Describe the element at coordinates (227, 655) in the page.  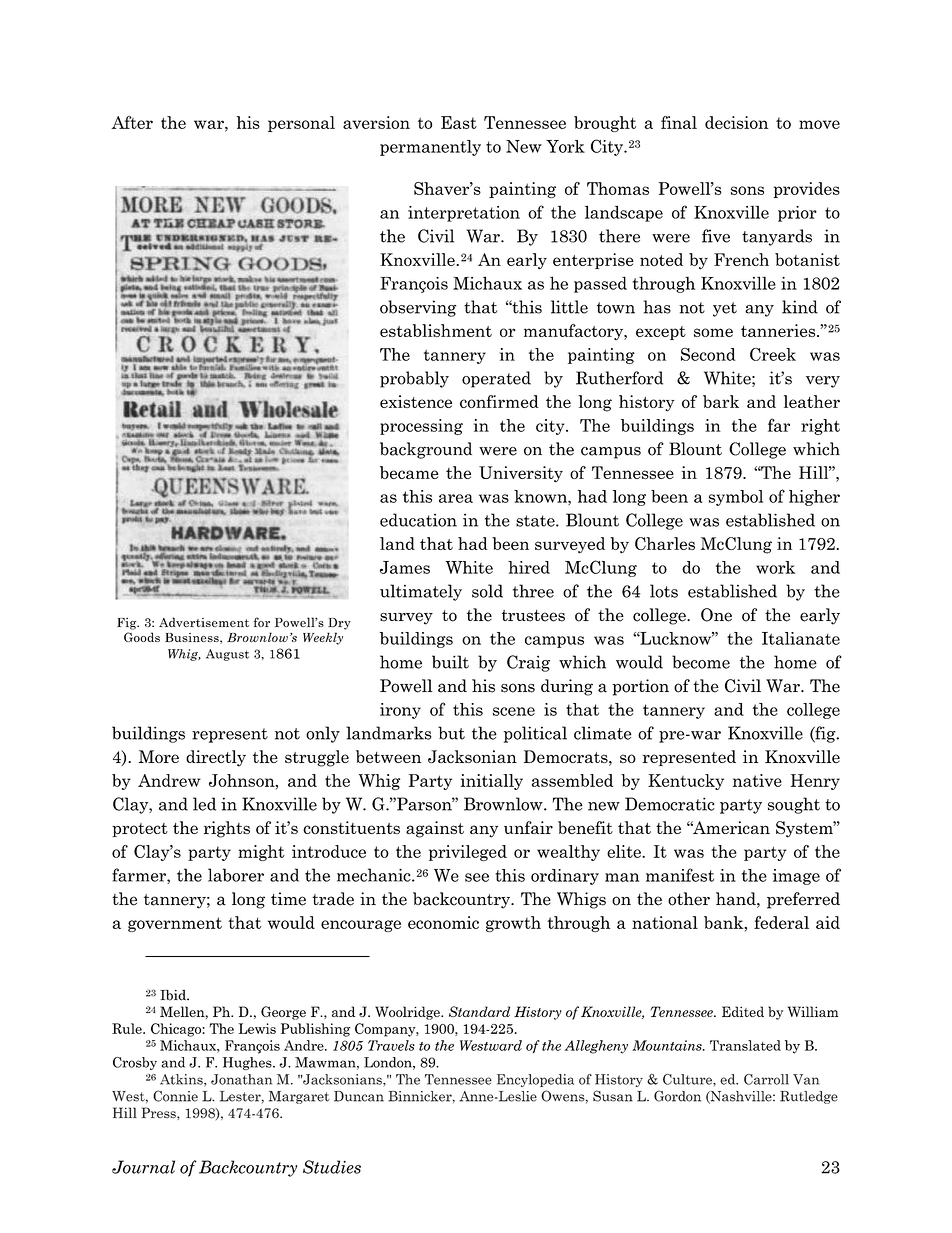
I see `August` at that location.
